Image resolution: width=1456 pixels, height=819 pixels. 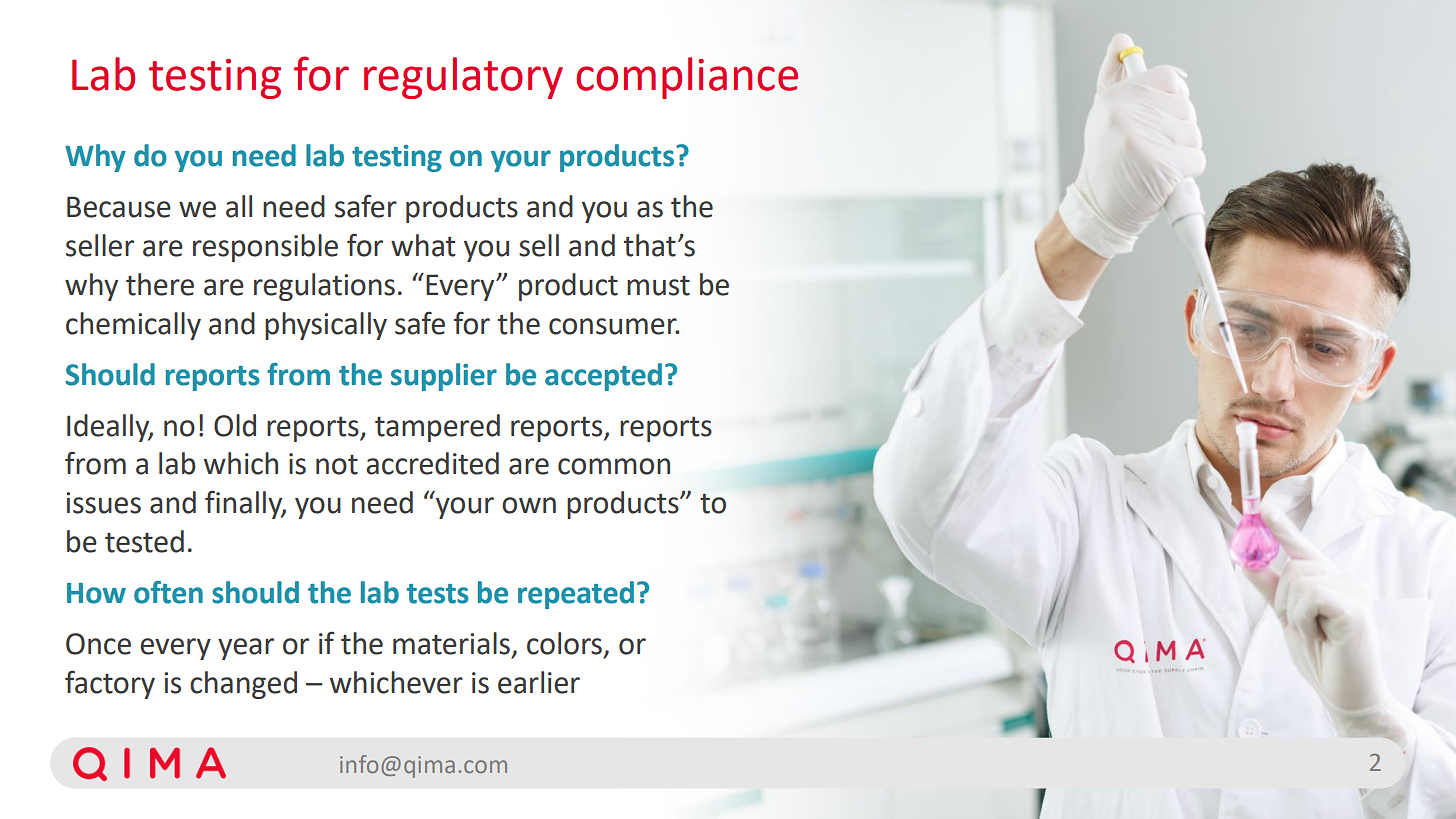 What do you see at coordinates (160, 284) in the page?
I see `there` at bounding box center [160, 284].
